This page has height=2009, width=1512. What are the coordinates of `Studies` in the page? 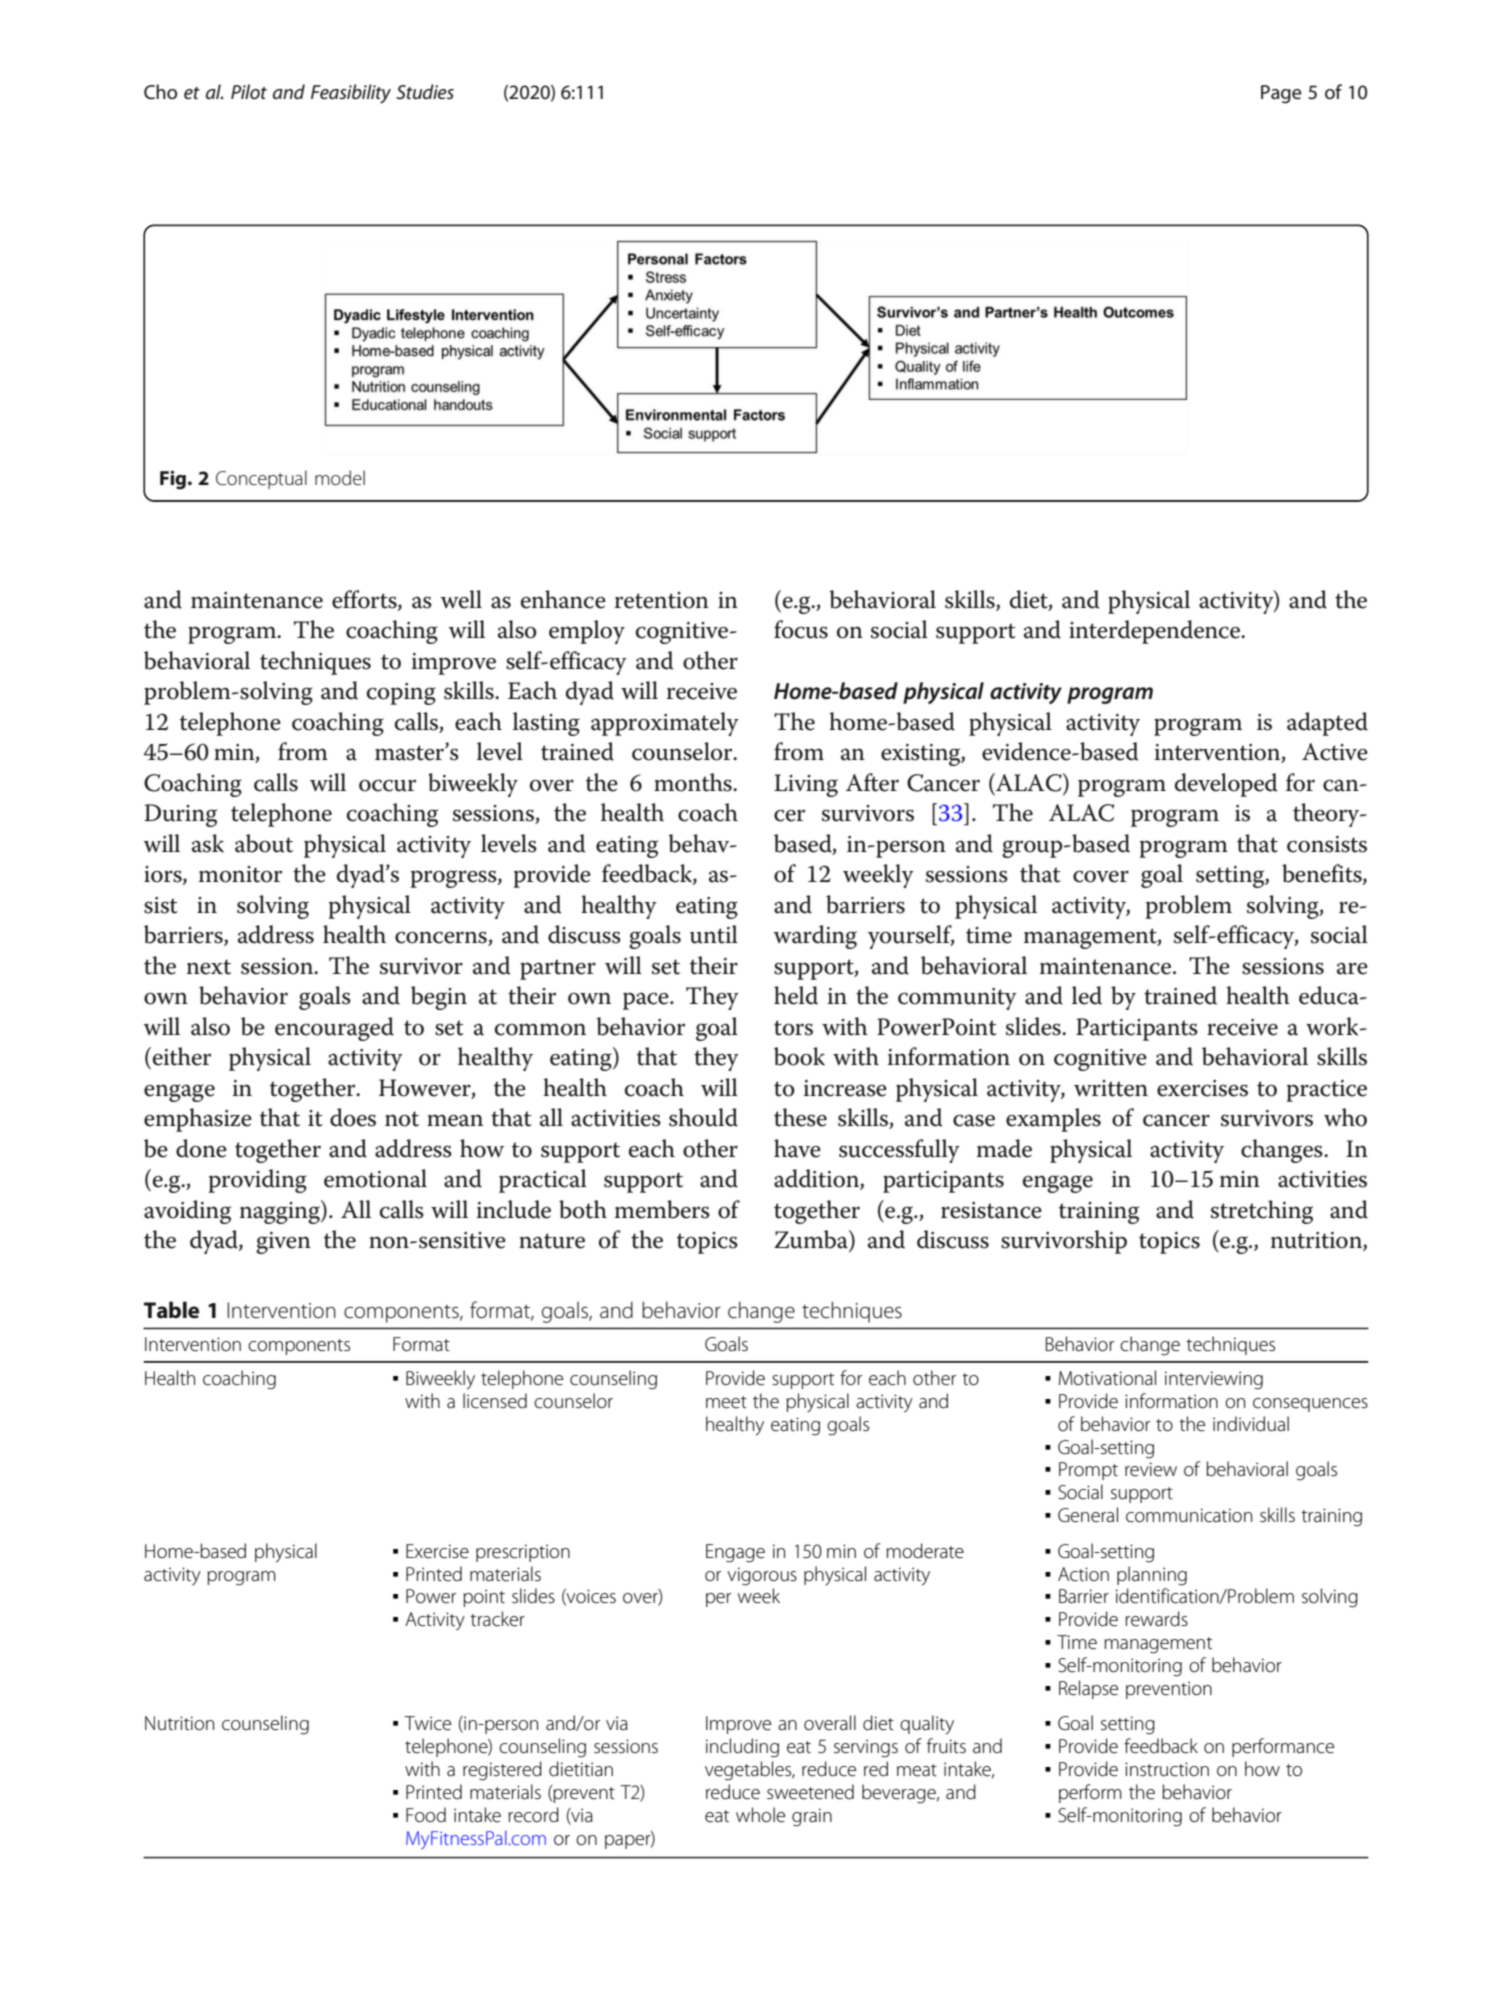 It's located at (425, 91).
